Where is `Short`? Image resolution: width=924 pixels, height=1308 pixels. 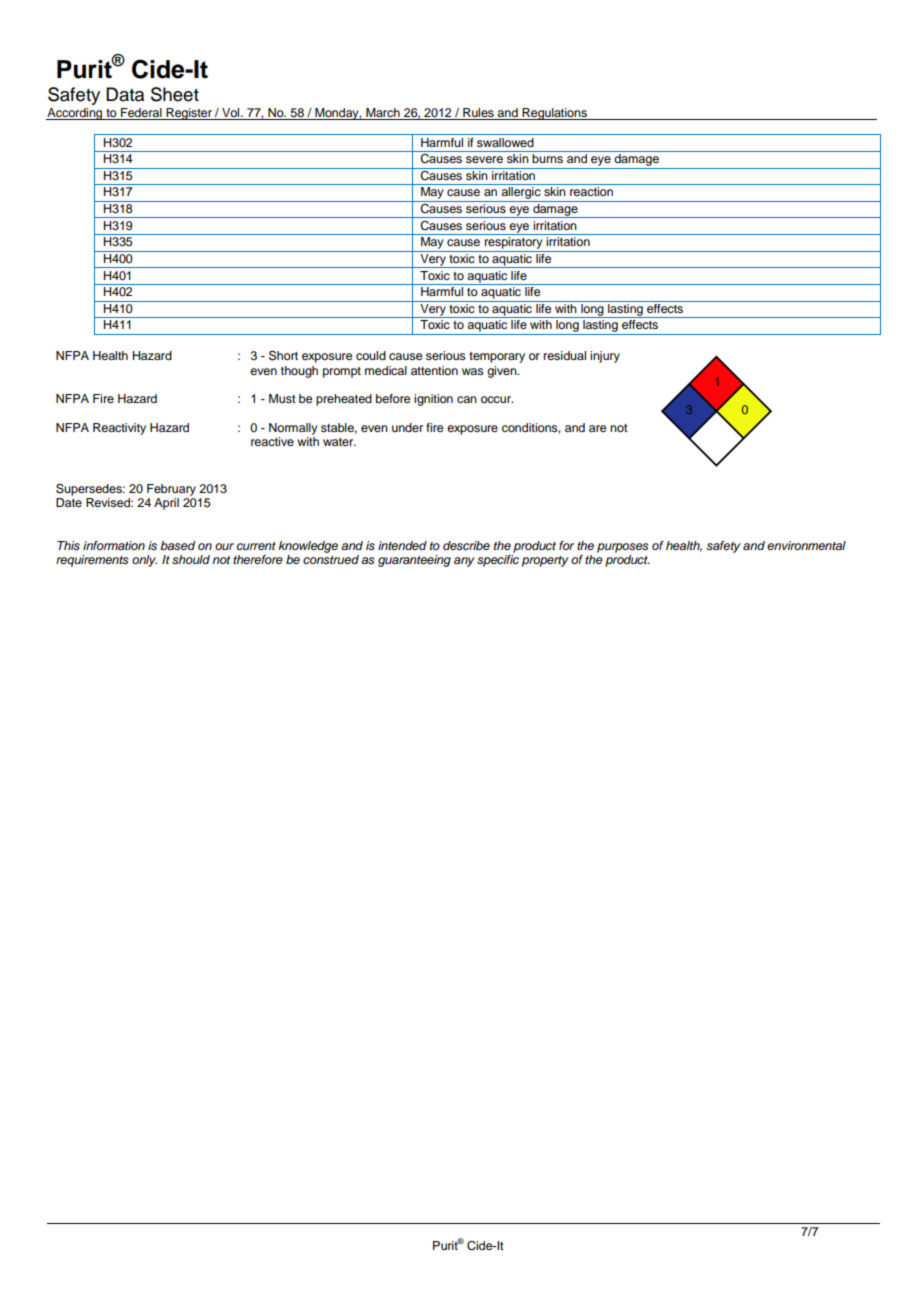
Short is located at coordinates (283, 355).
